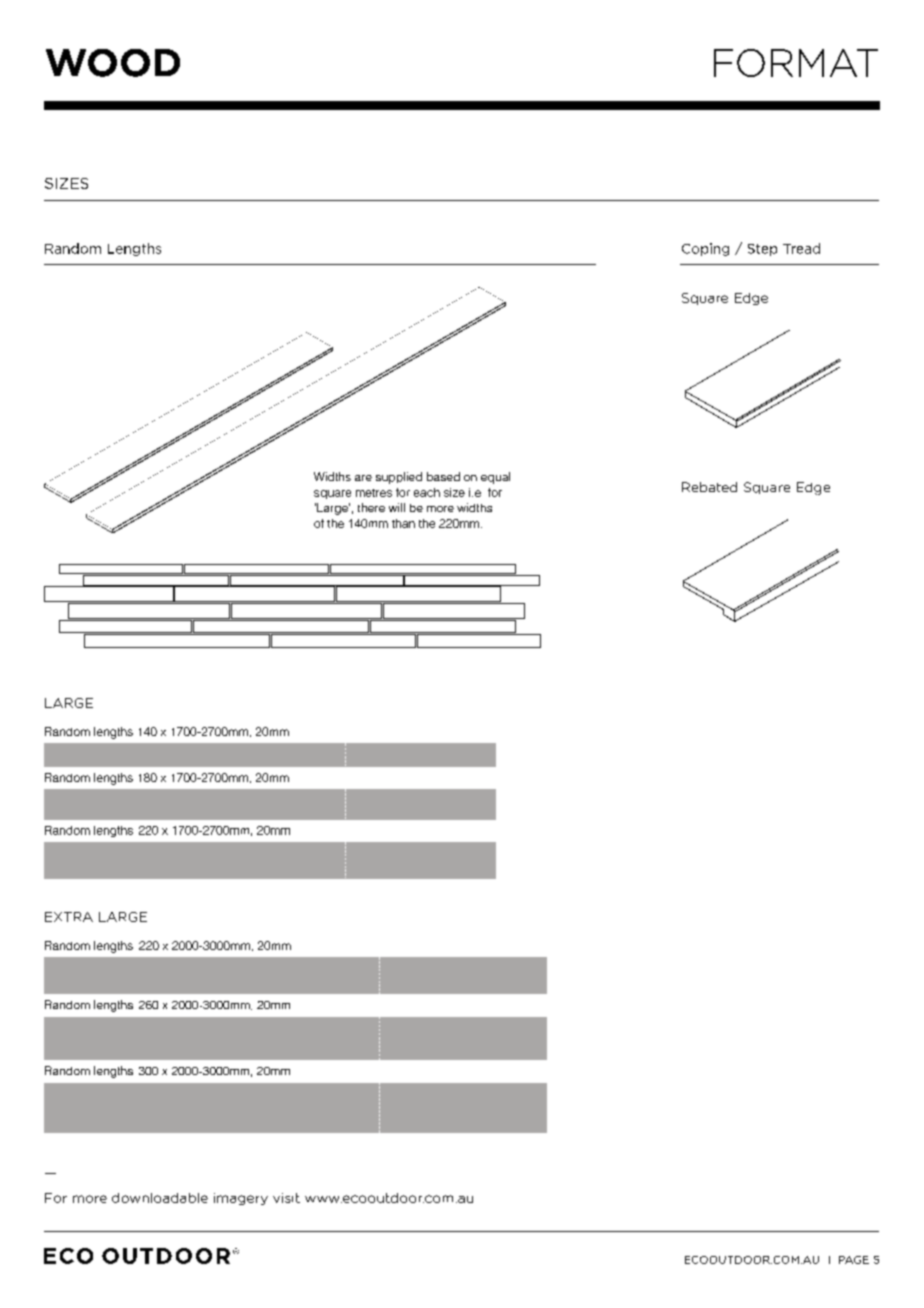 The height and width of the screenshot is (1308, 924). What do you see at coordinates (495, 478) in the screenshot?
I see `equal` at bounding box center [495, 478].
